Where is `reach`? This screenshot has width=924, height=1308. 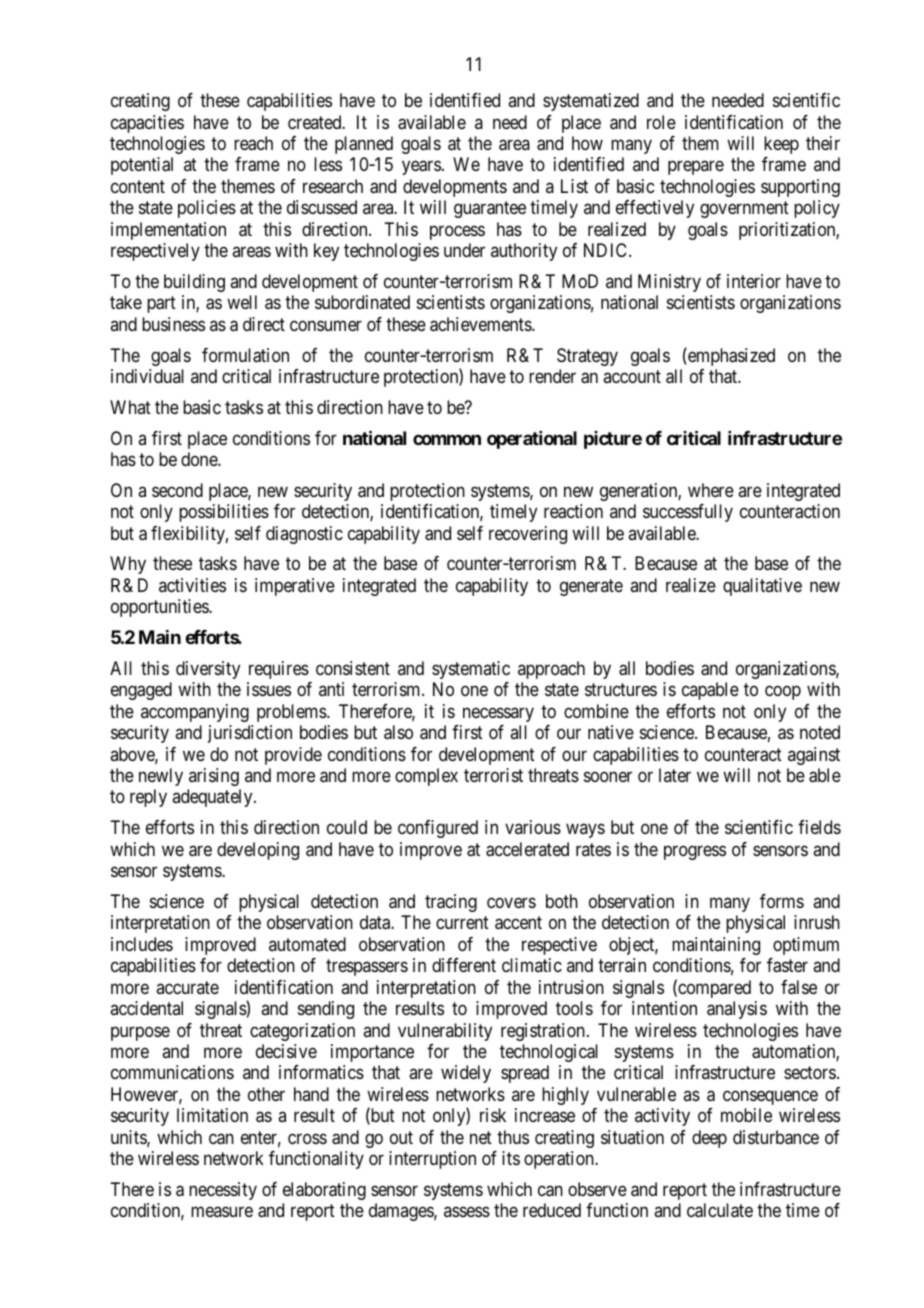
reach is located at coordinates (253, 143).
